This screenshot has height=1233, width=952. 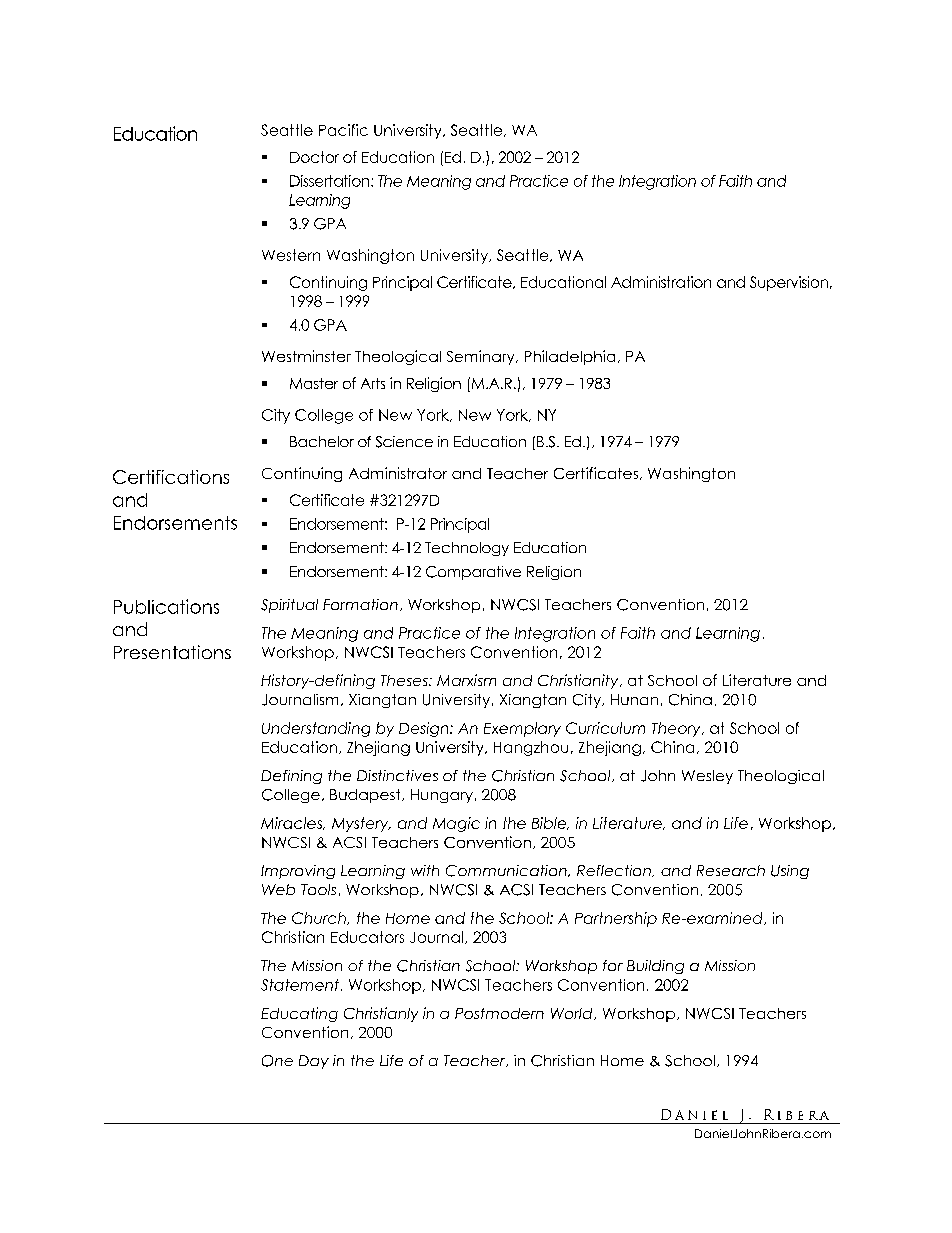 What do you see at coordinates (314, 157) in the screenshot?
I see `Doctor` at bounding box center [314, 157].
